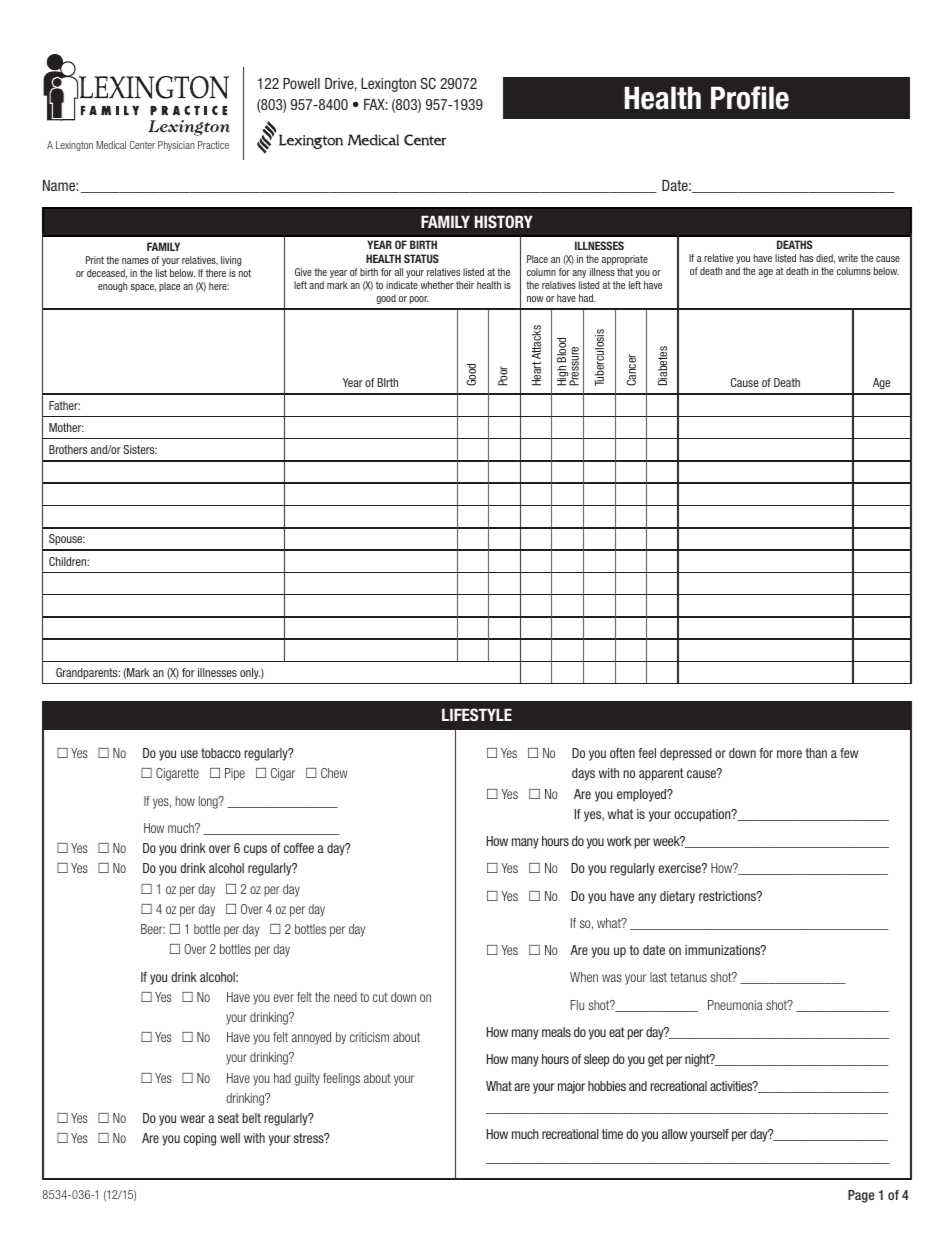 The height and width of the screenshot is (1233, 952). What do you see at coordinates (571, 1087) in the screenshot?
I see `major` at bounding box center [571, 1087].
